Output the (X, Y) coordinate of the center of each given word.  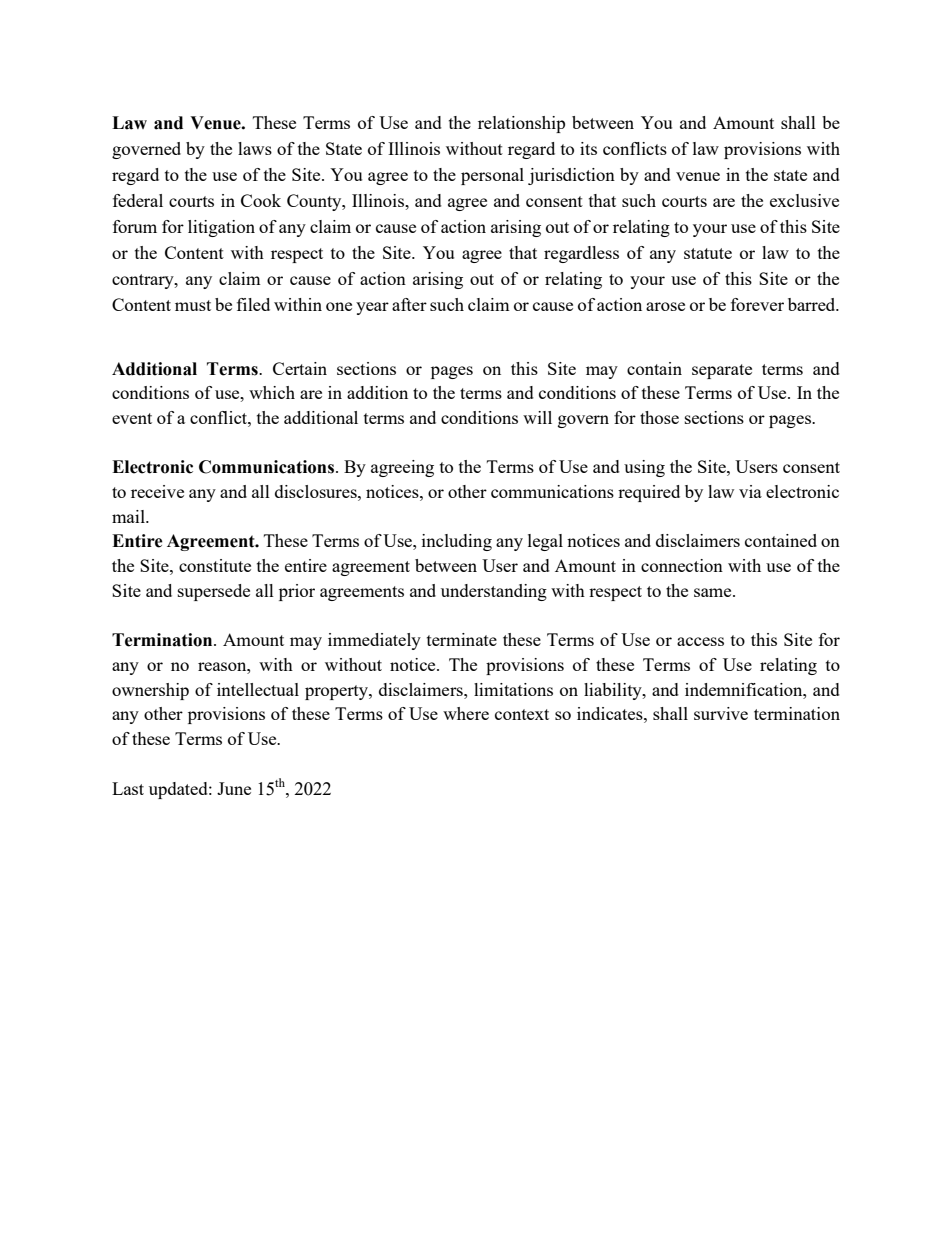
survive (721, 713)
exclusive (804, 200)
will (537, 417)
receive (157, 491)
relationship (521, 124)
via (750, 491)
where (466, 713)
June (234, 788)
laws (255, 148)
